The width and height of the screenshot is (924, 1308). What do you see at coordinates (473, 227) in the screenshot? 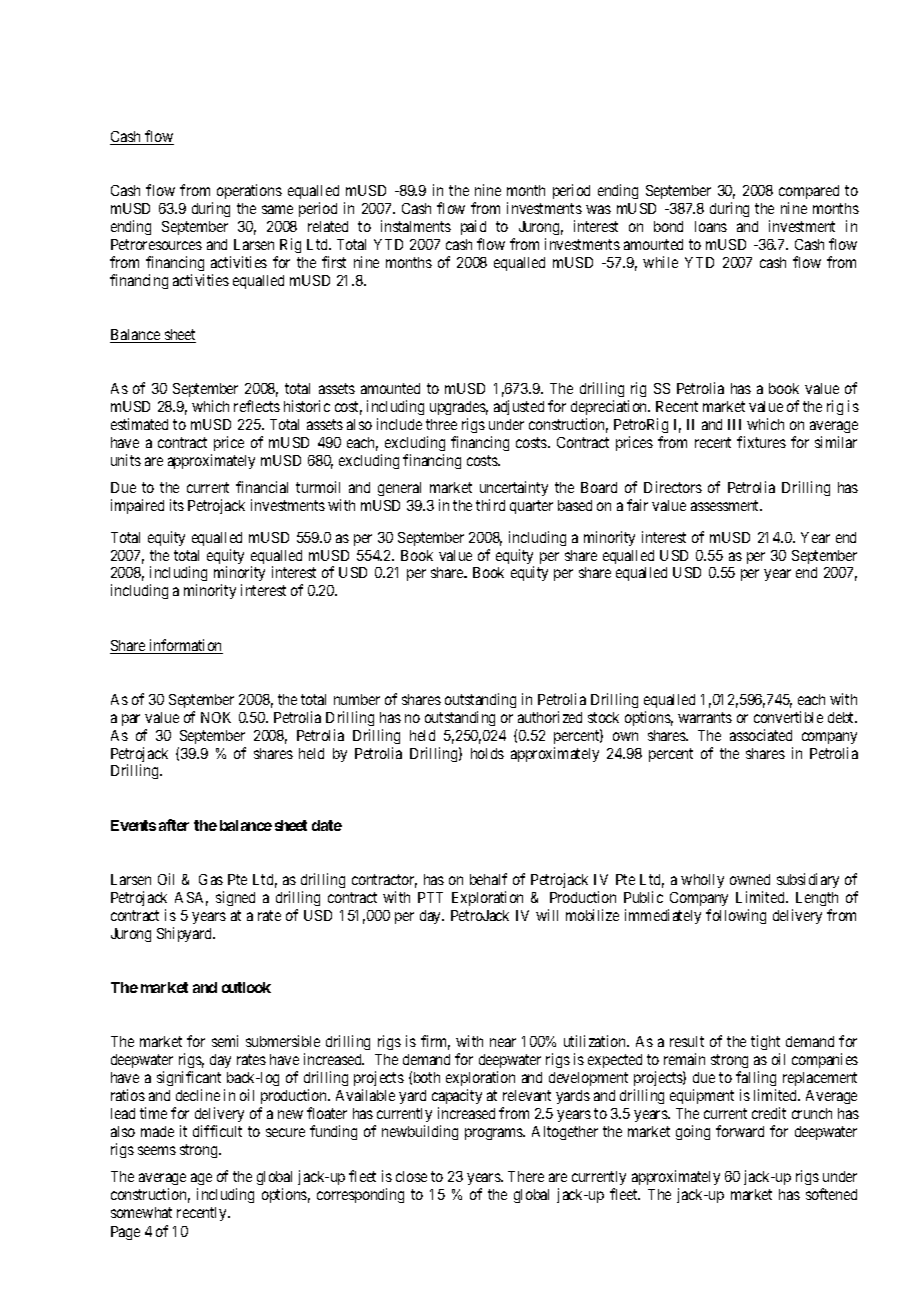
I see `paid` at bounding box center [473, 227].
